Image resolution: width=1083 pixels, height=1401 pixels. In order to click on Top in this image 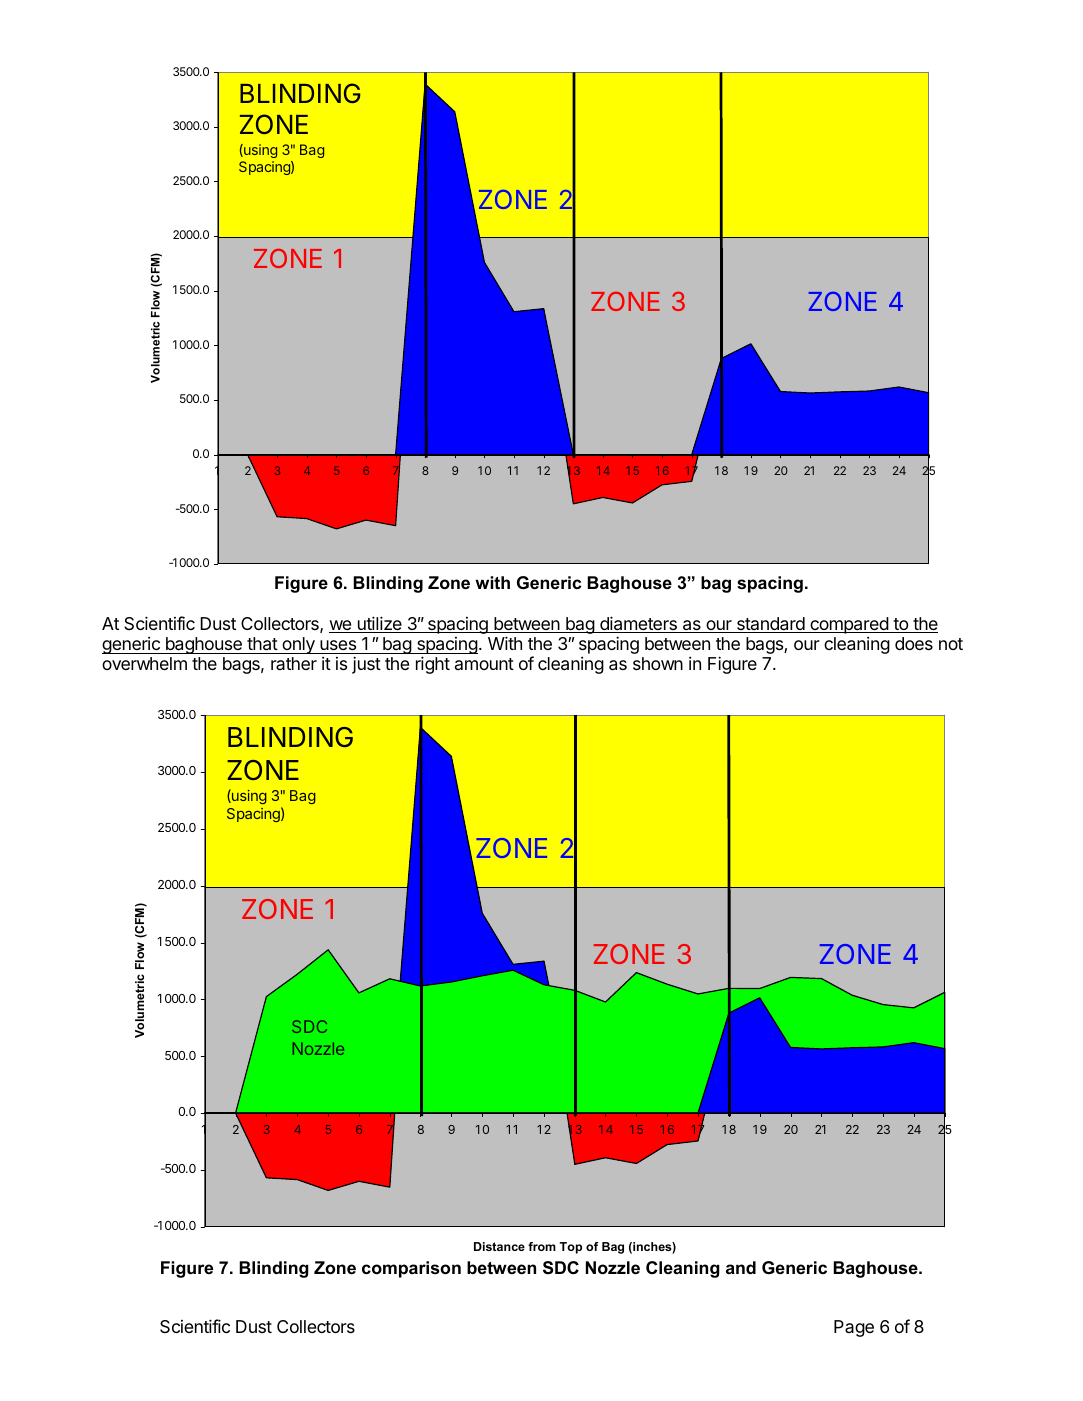, I will do `click(570, 1248)`.
